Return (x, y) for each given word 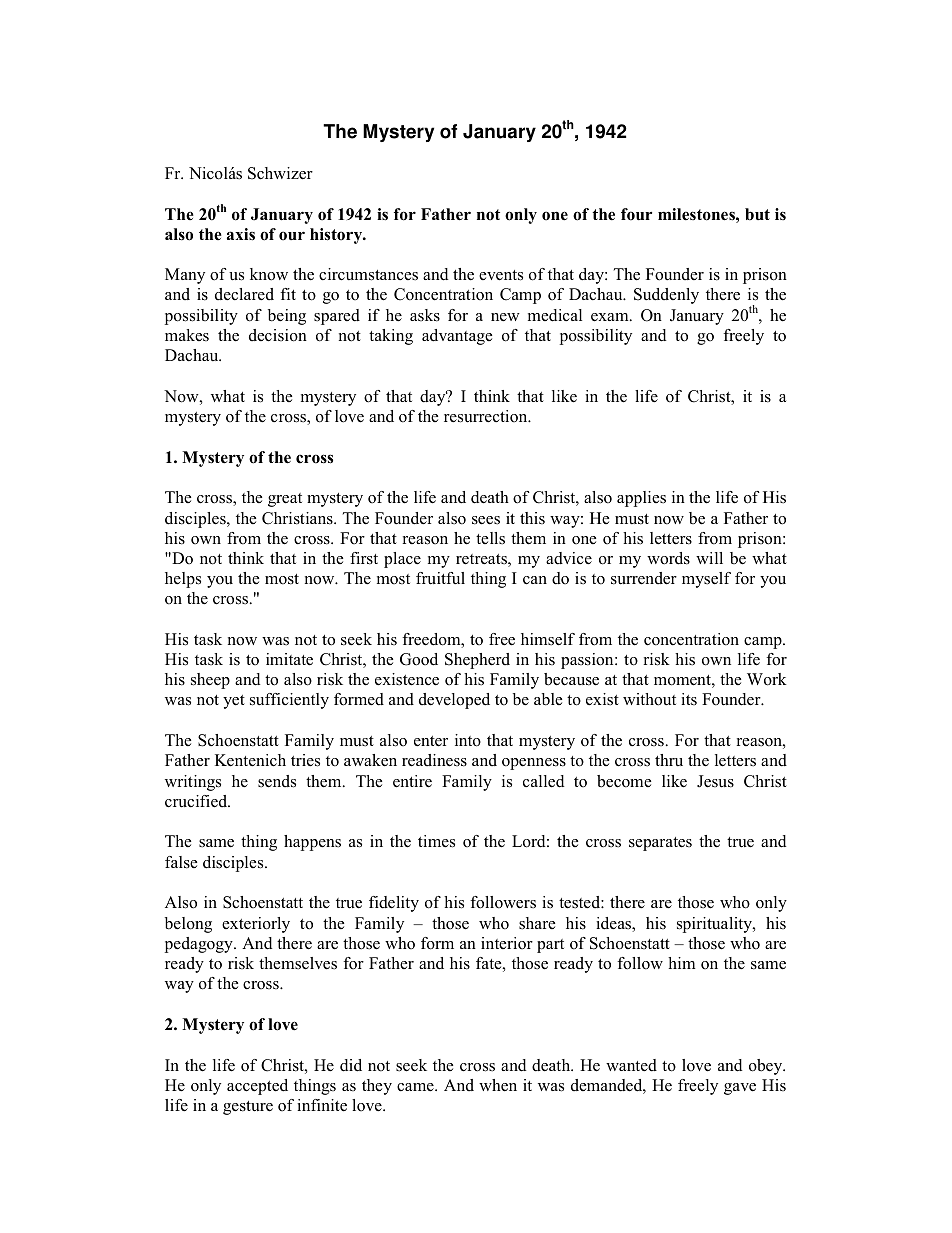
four (636, 214)
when (498, 1085)
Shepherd (477, 661)
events (501, 275)
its (689, 699)
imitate (289, 659)
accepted (257, 1087)
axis (241, 234)
